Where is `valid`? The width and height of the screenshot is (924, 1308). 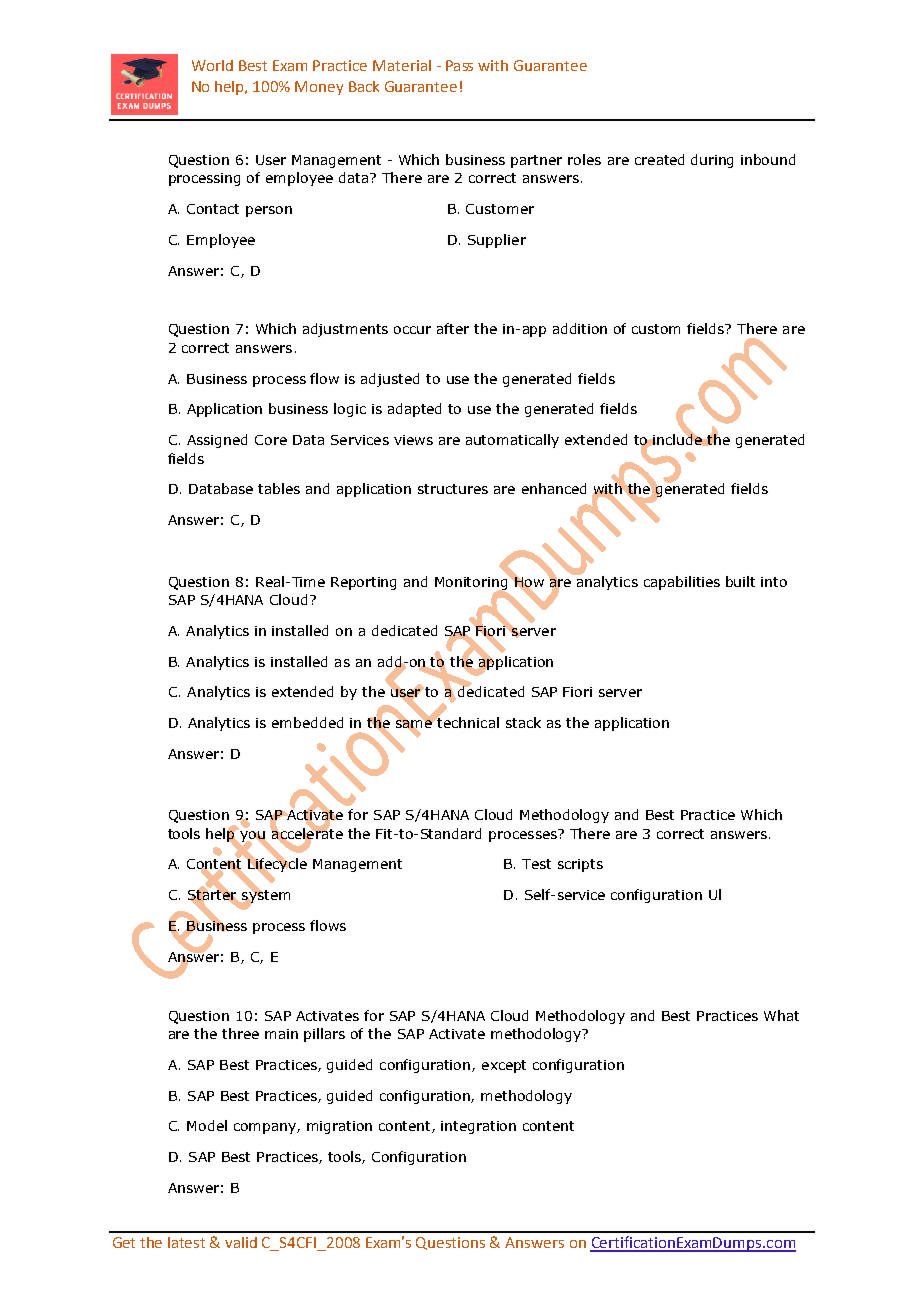
valid is located at coordinates (241, 1242).
